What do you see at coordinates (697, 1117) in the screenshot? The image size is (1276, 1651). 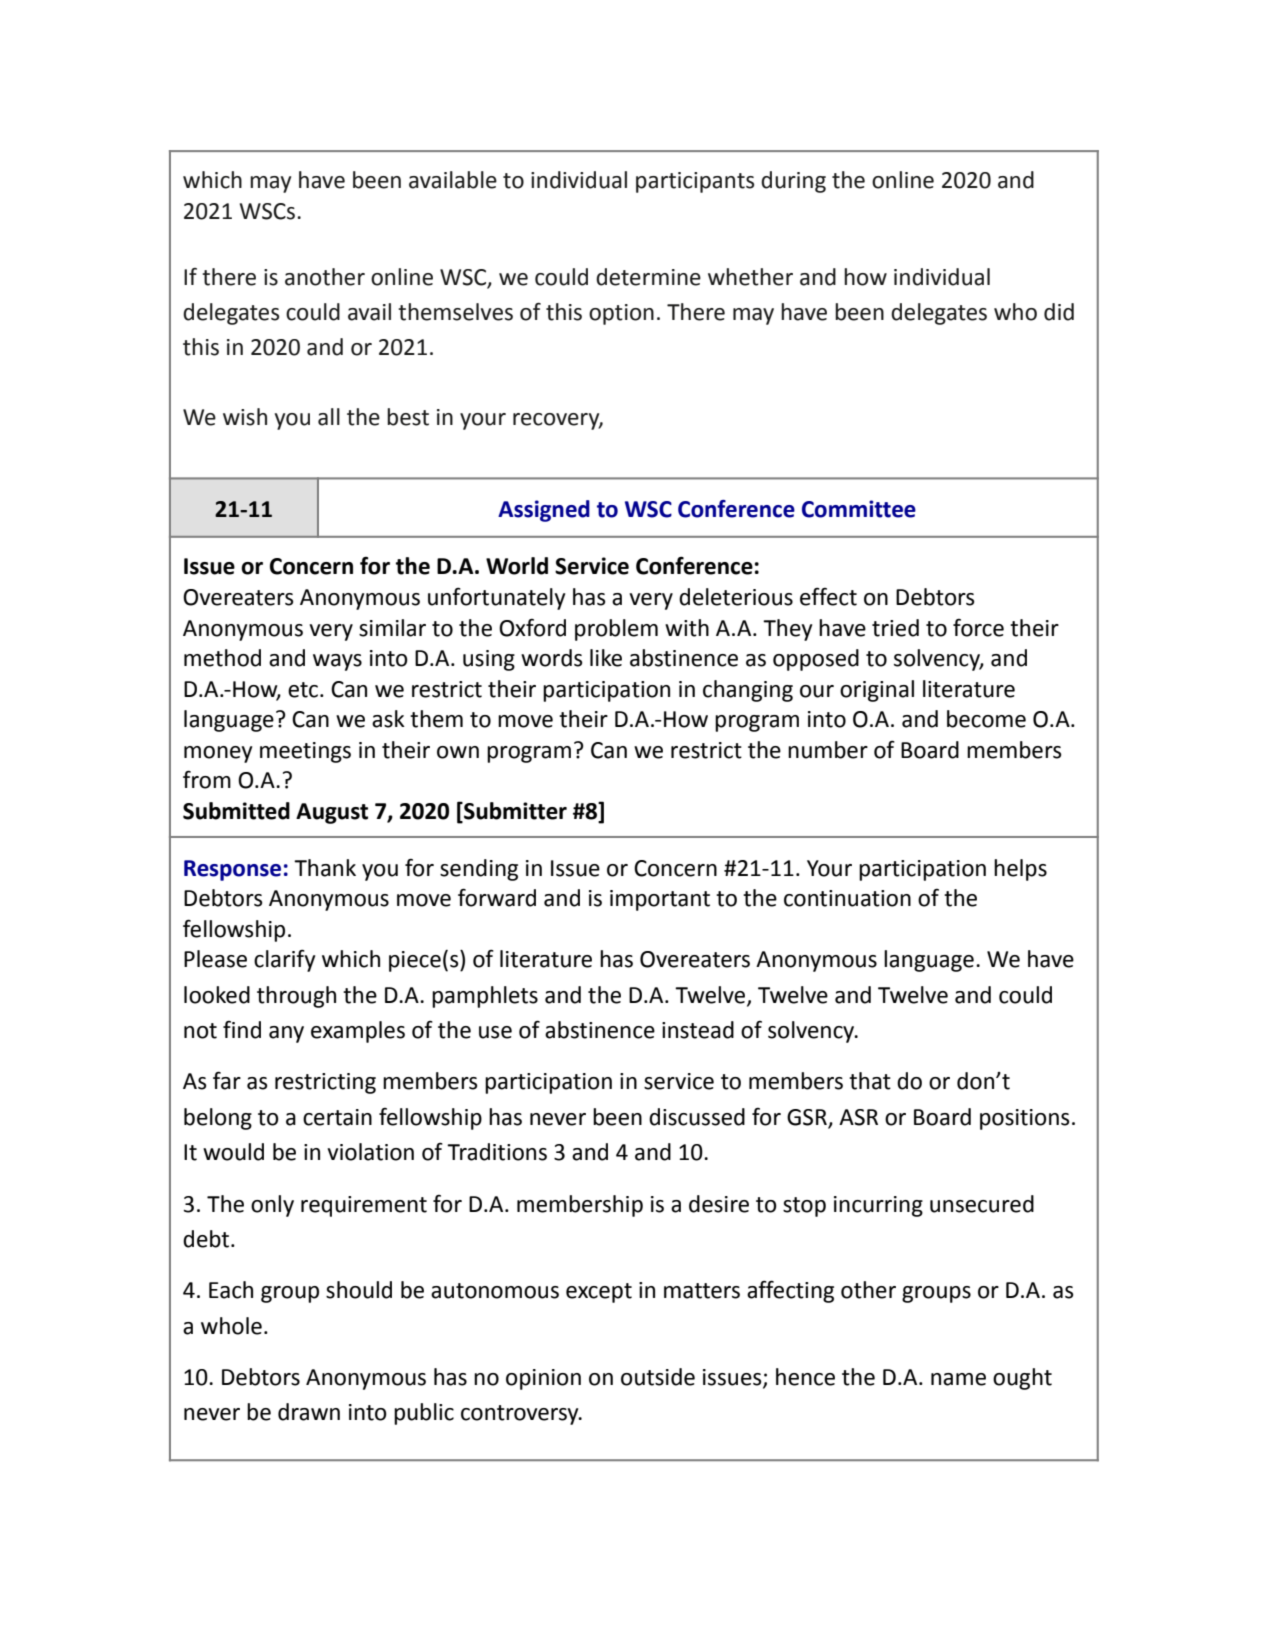 I see `discussed` at bounding box center [697, 1117].
